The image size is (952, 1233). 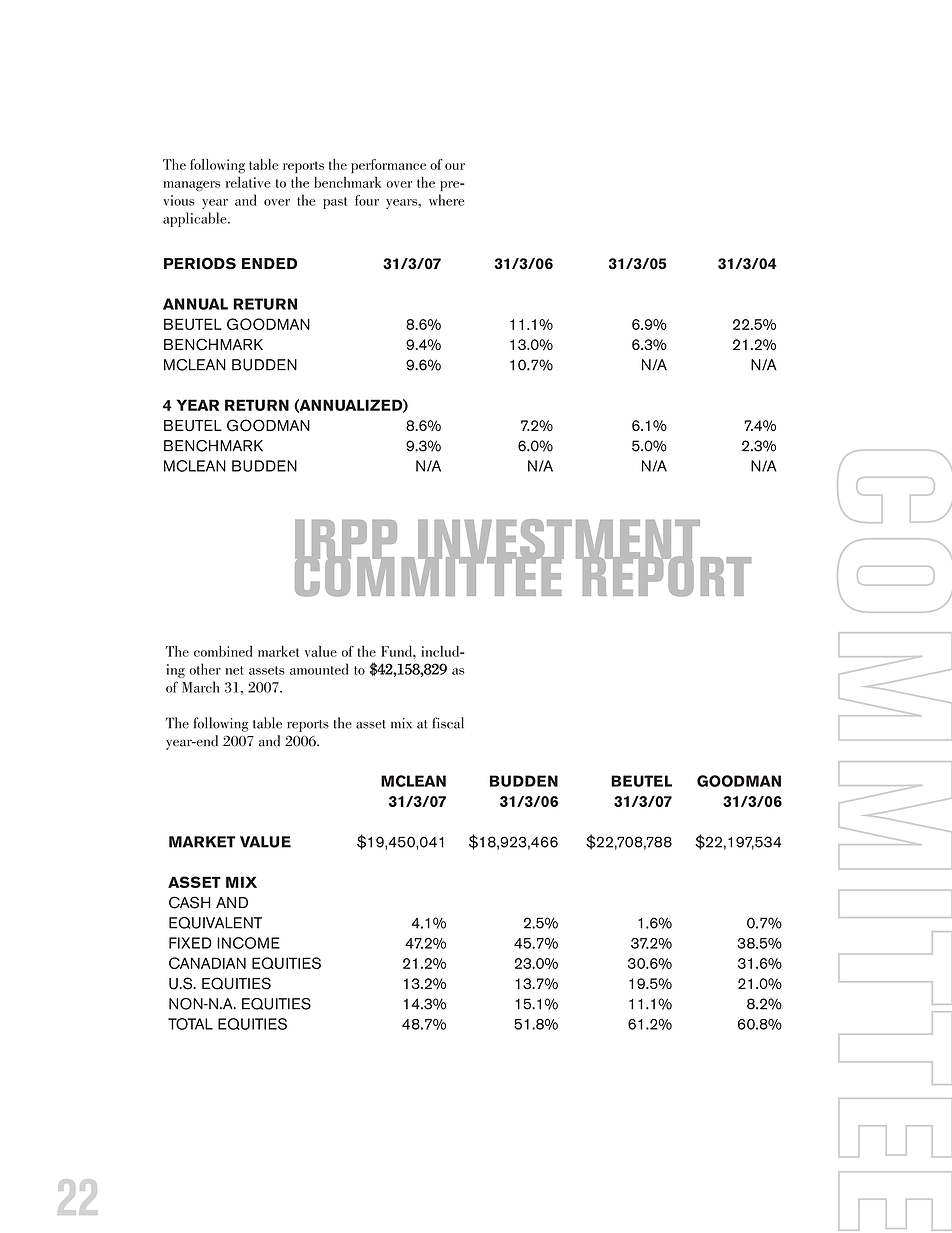 What do you see at coordinates (248, 943) in the document?
I see `INCOME` at bounding box center [248, 943].
